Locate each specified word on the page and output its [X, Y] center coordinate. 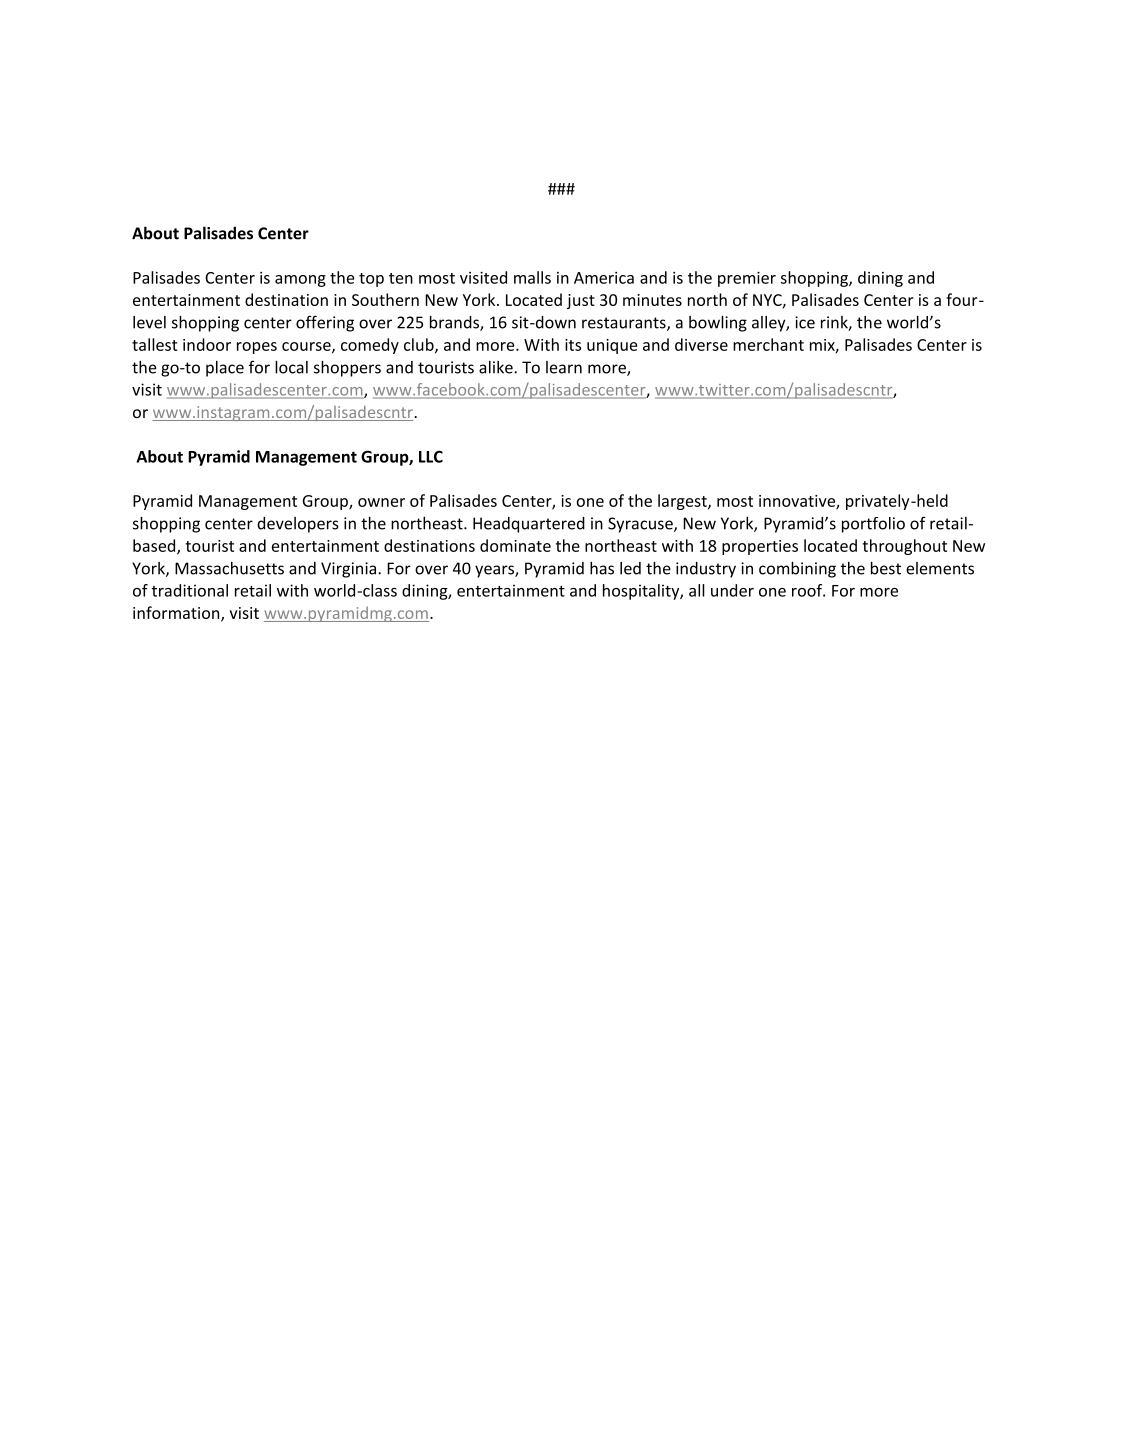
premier [747, 279]
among [300, 281]
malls [532, 277]
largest [683, 502]
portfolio [873, 525]
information [177, 614]
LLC [431, 456]
